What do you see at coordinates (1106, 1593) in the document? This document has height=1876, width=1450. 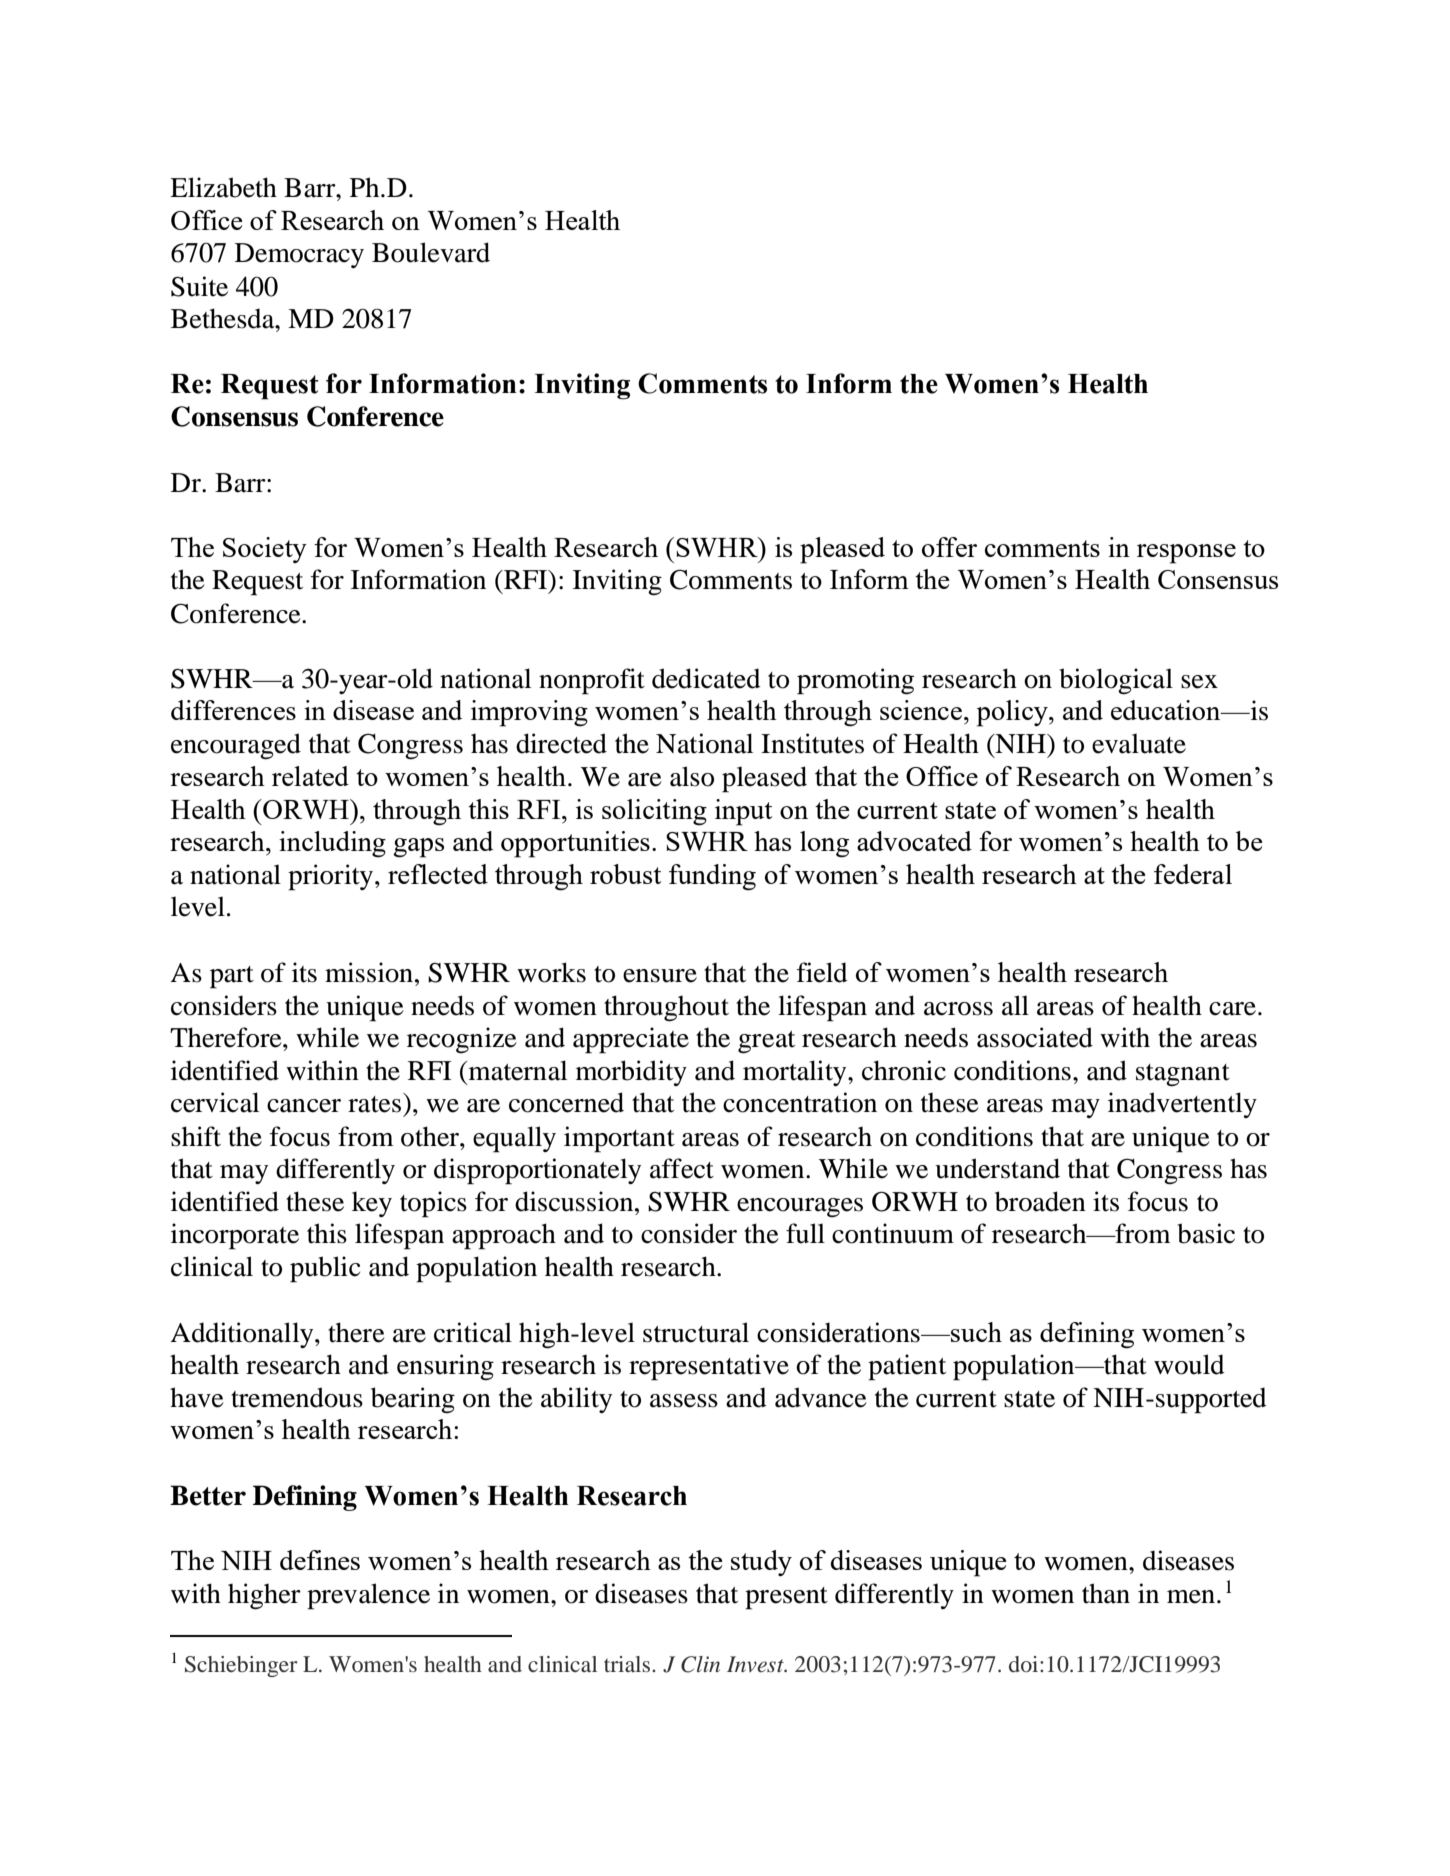 I see `than` at bounding box center [1106, 1593].
